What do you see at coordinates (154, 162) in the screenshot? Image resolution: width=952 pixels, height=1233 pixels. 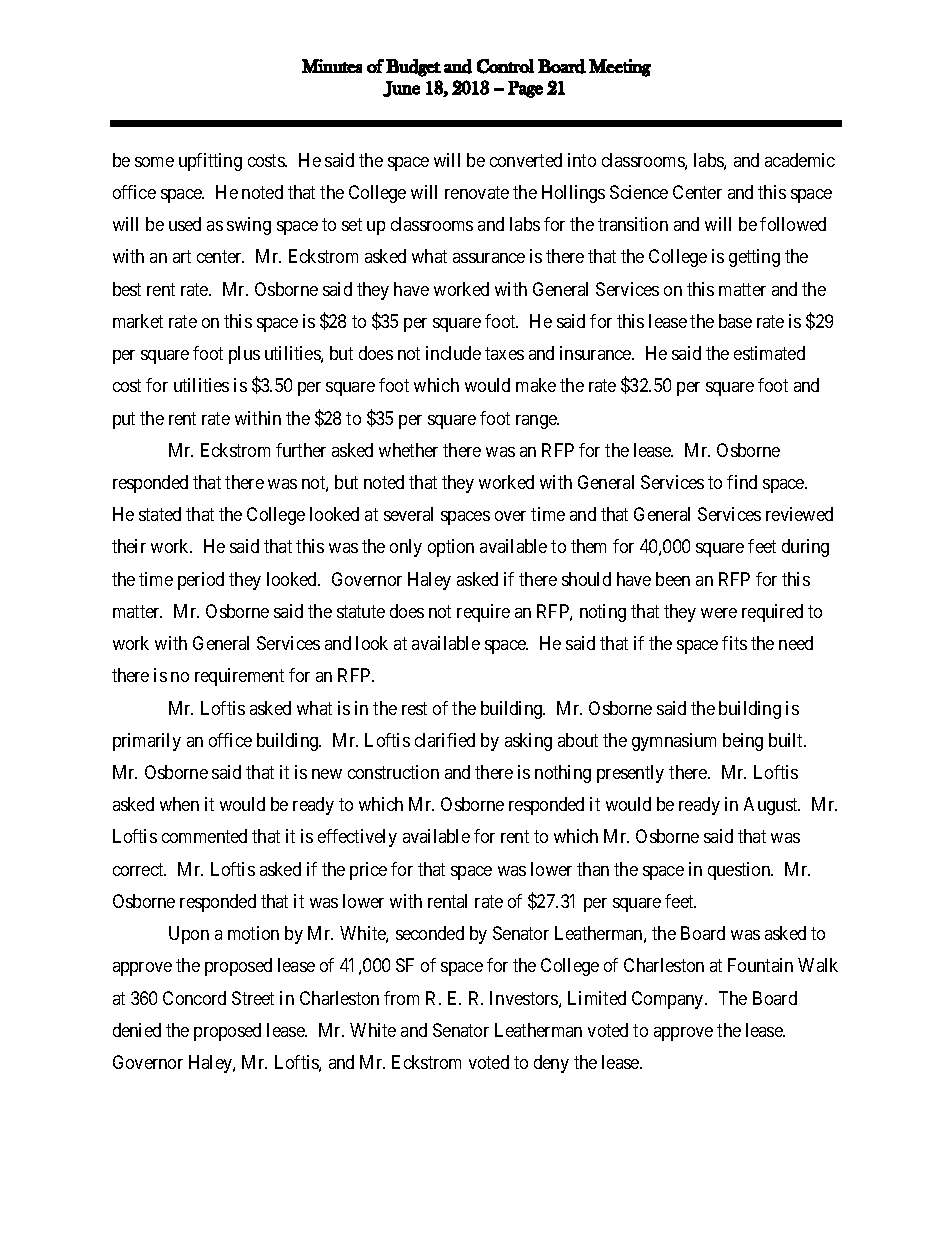 I see `some` at bounding box center [154, 162].
